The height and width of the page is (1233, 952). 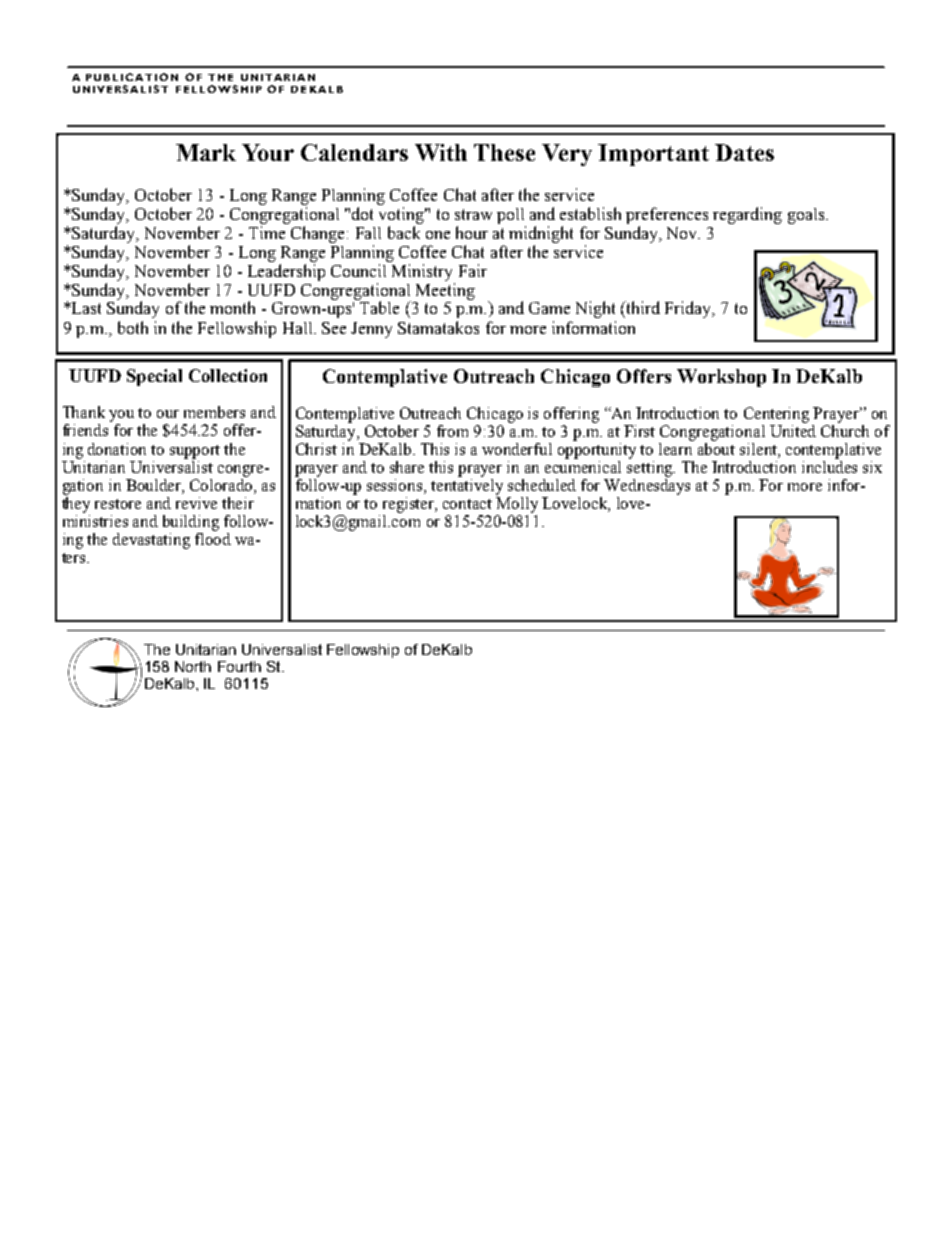 I want to click on Time, so click(x=267, y=232).
